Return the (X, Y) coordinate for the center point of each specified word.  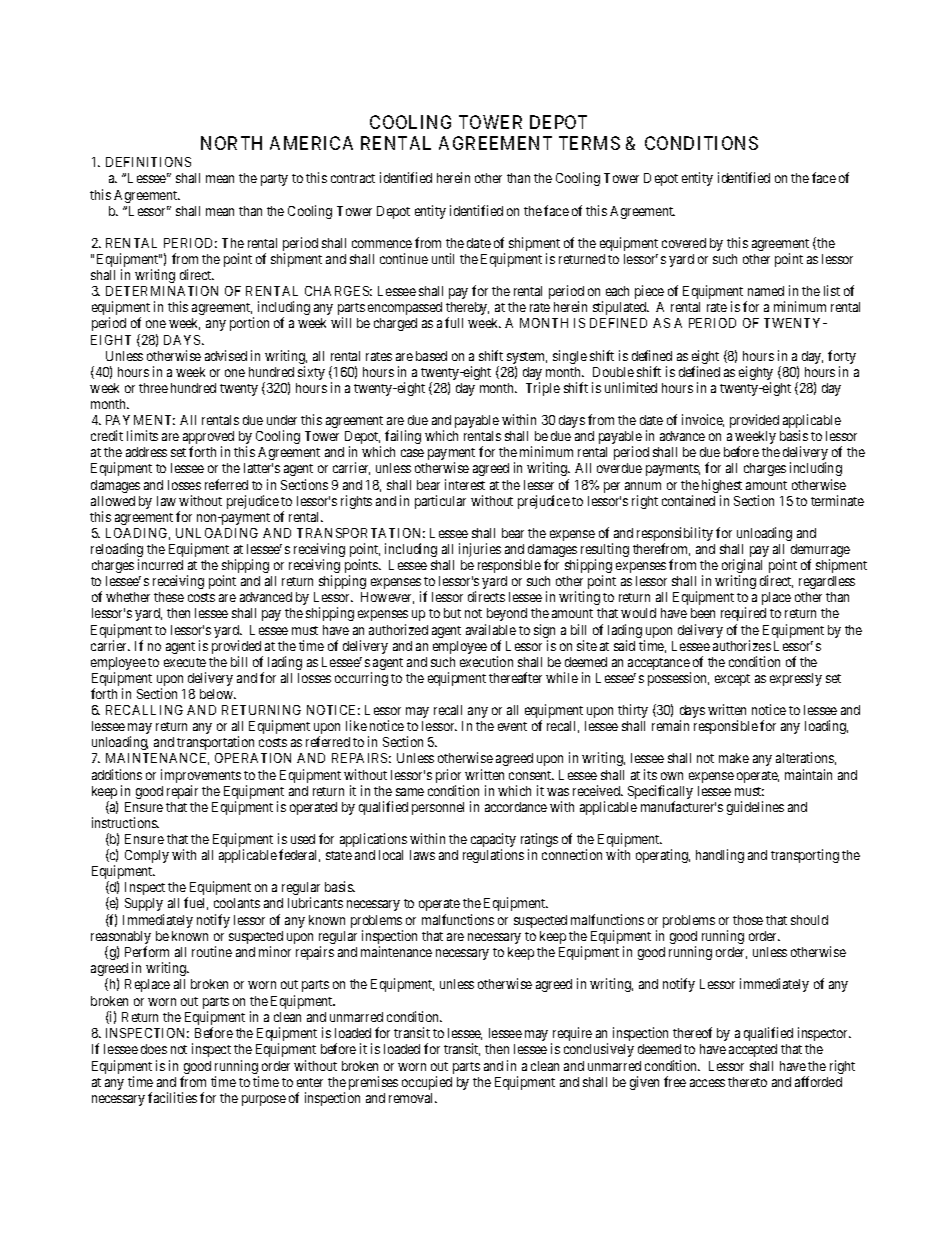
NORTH (231, 143)
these (169, 597)
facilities (172, 1097)
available (491, 629)
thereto (747, 1082)
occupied (427, 1083)
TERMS (589, 143)
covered (684, 243)
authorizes (742, 645)
